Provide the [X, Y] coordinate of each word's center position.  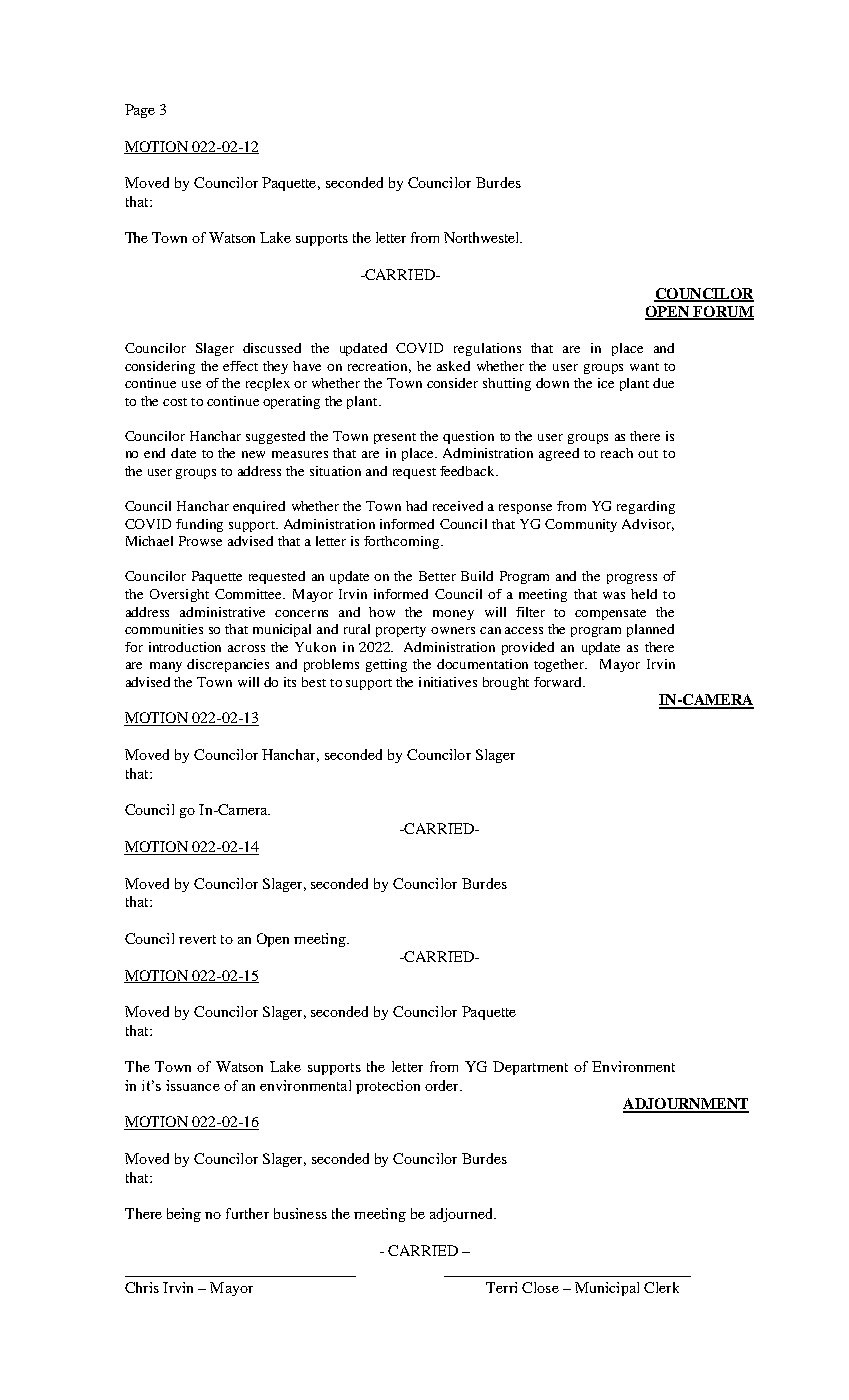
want [644, 367]
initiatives [448, 682]
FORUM [722, 313]
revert [197, 939]
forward [559, 682]
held [644, 594]
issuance [193, 1085]
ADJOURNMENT [686, 1105]
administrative [222, 612]
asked [453, 366]
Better [437, 576]
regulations [487, 349]
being [184, 1215]
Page [140, 111]
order [443, 1085]
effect [240, 366]
